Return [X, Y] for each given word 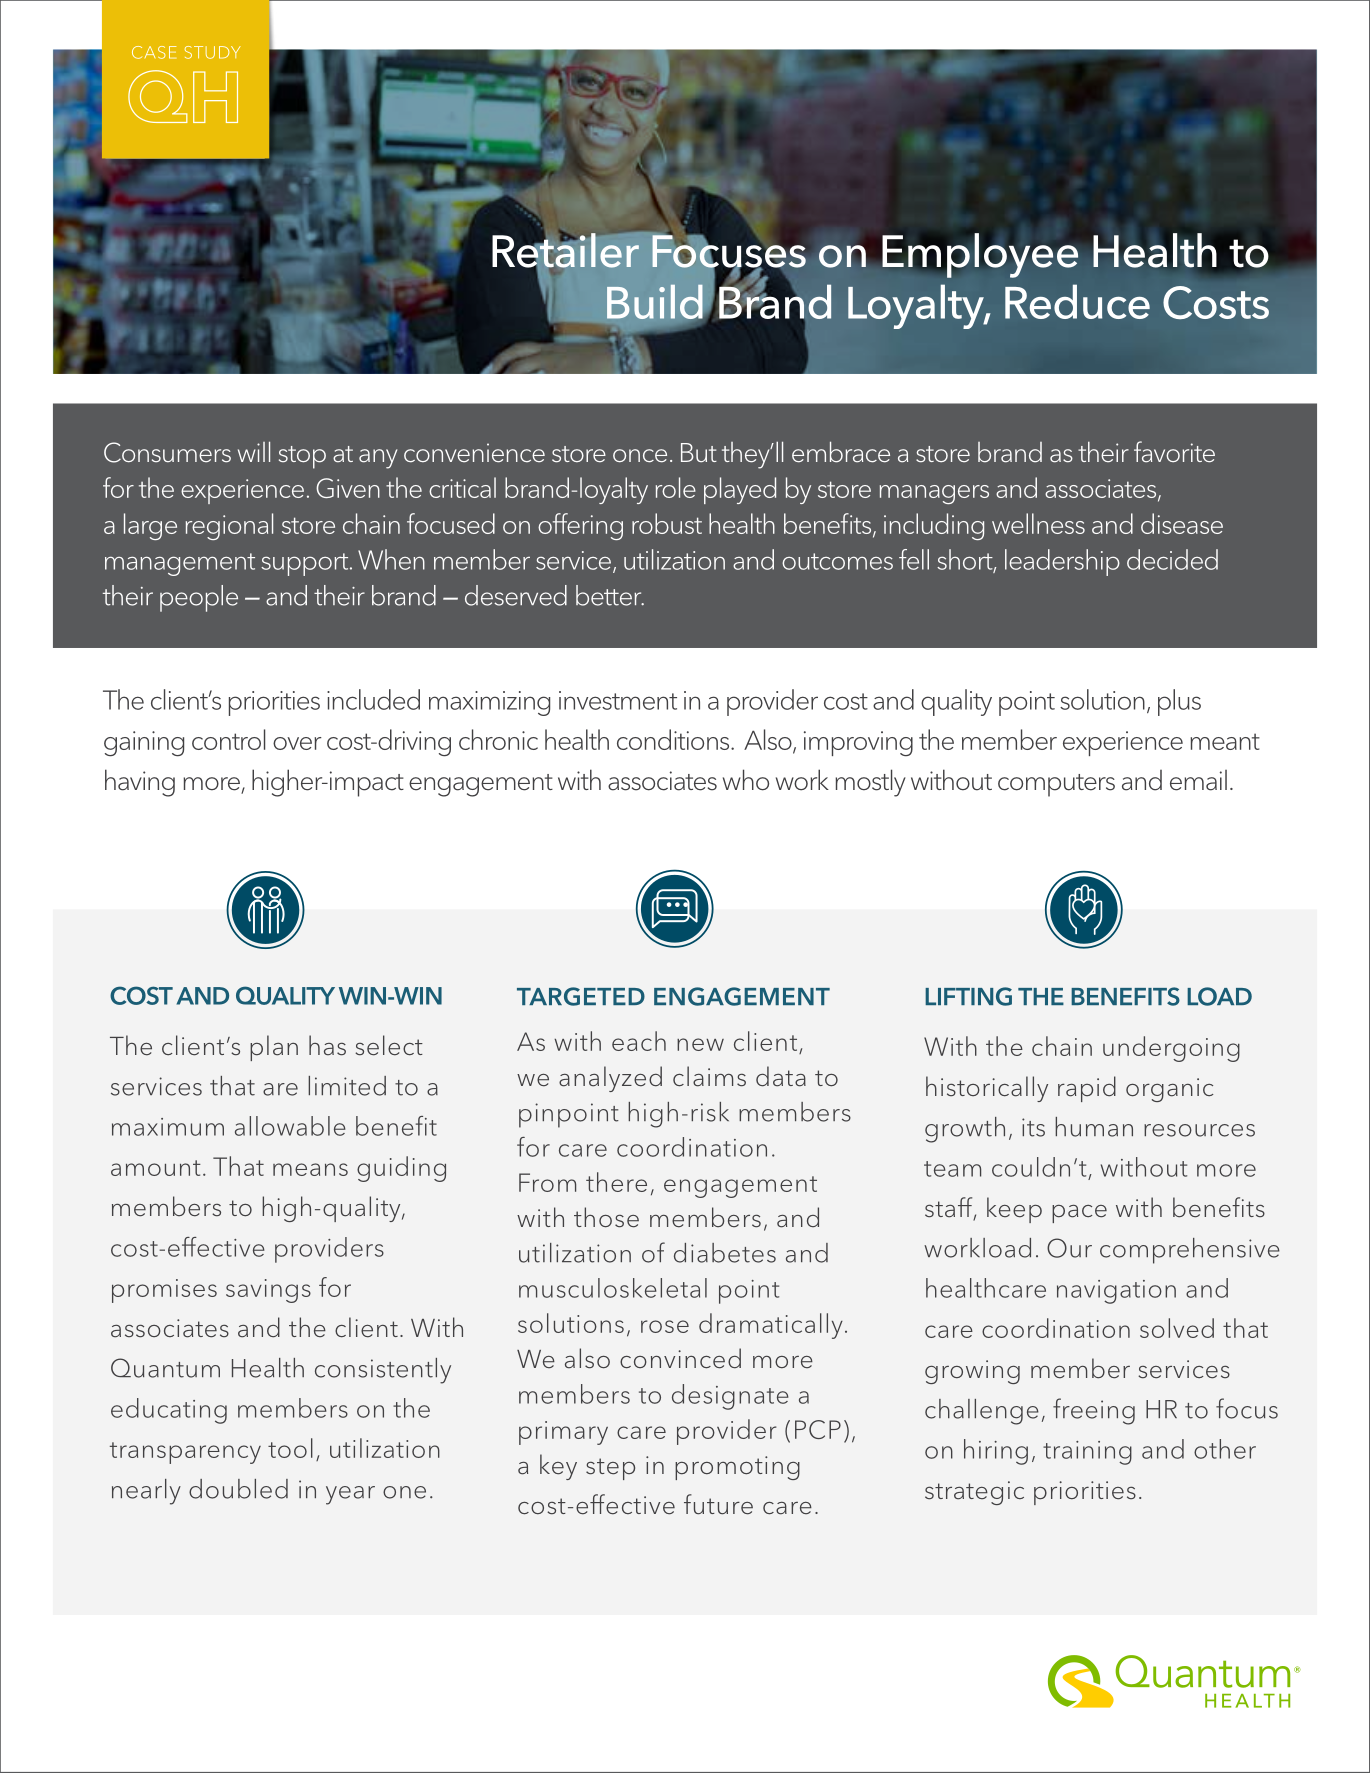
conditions [674, 739]
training [1087, 1453]
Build [656, 303]
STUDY [213, 52]
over [297, 743]
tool [290, 1448]
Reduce [1077, 301]
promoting [737, 1468]
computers [1056, 785]
